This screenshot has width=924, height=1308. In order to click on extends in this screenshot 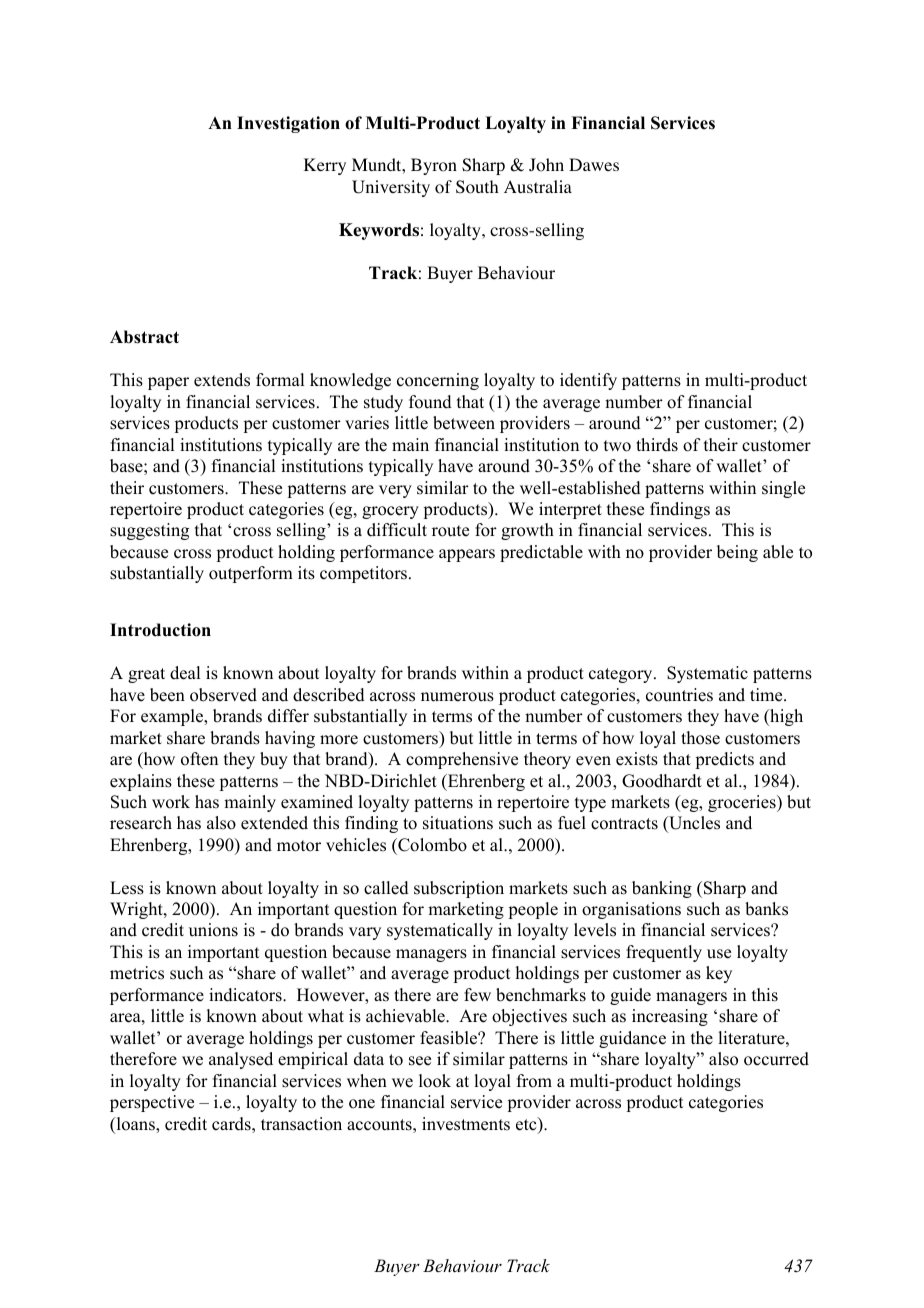, I will do `click(222, 380)`.
